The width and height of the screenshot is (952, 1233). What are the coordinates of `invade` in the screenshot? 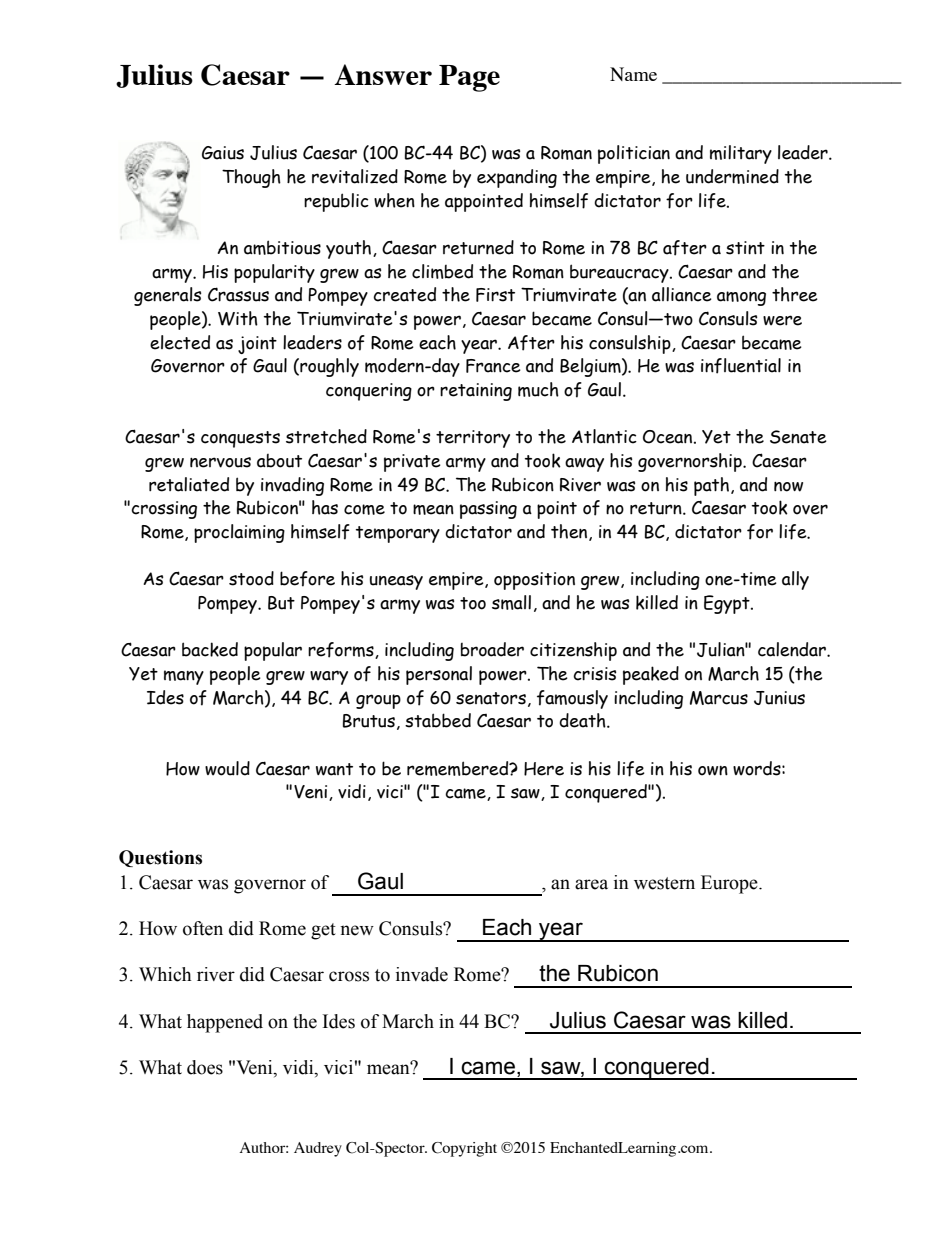 It's located at (422, 974).
